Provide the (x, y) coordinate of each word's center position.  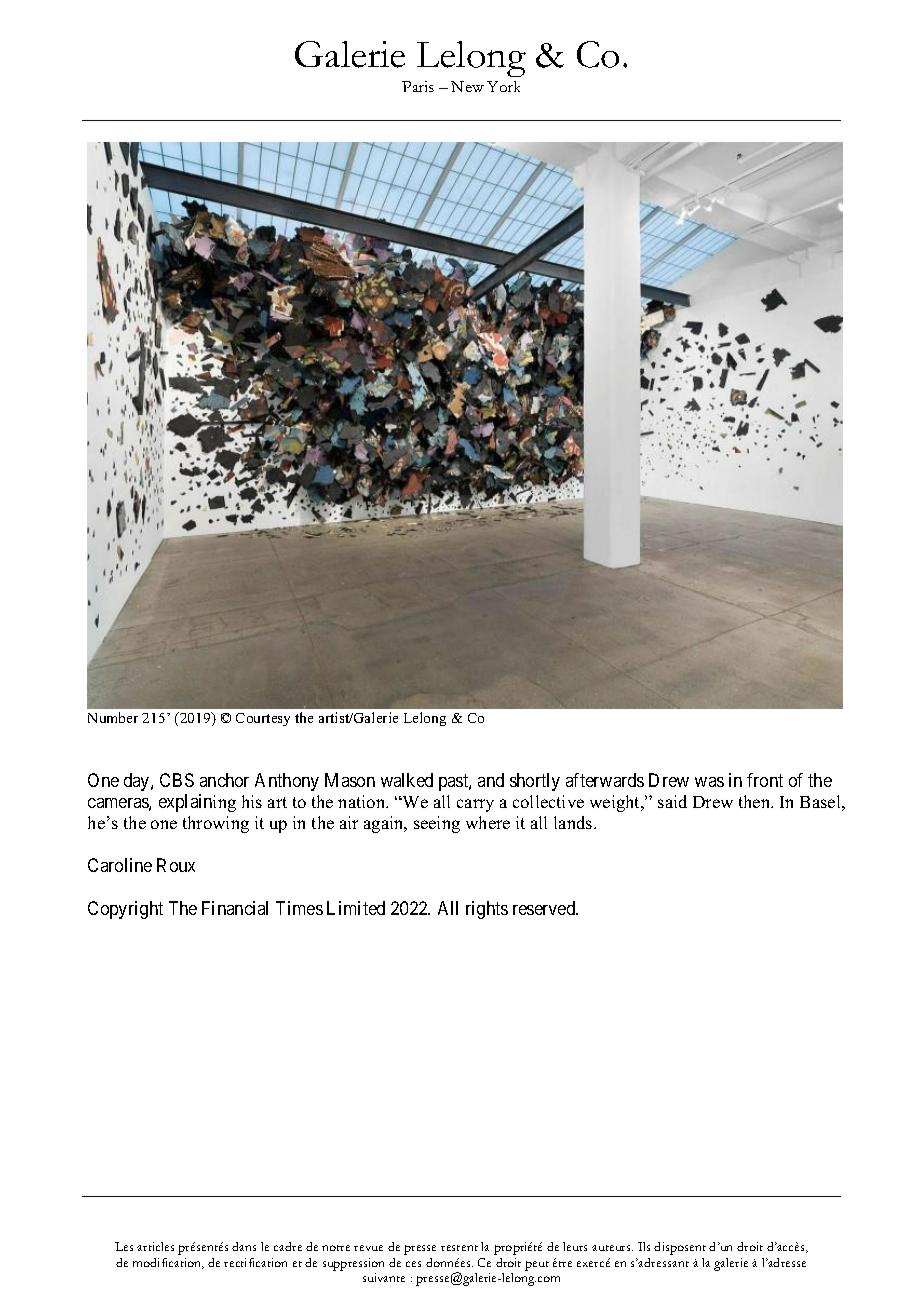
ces (413, 1264)
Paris (418, 86)
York (503, 86)
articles (155, 1246)
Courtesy (263, 719)
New (467, 86)
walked (407, 780)
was (709, 782)
